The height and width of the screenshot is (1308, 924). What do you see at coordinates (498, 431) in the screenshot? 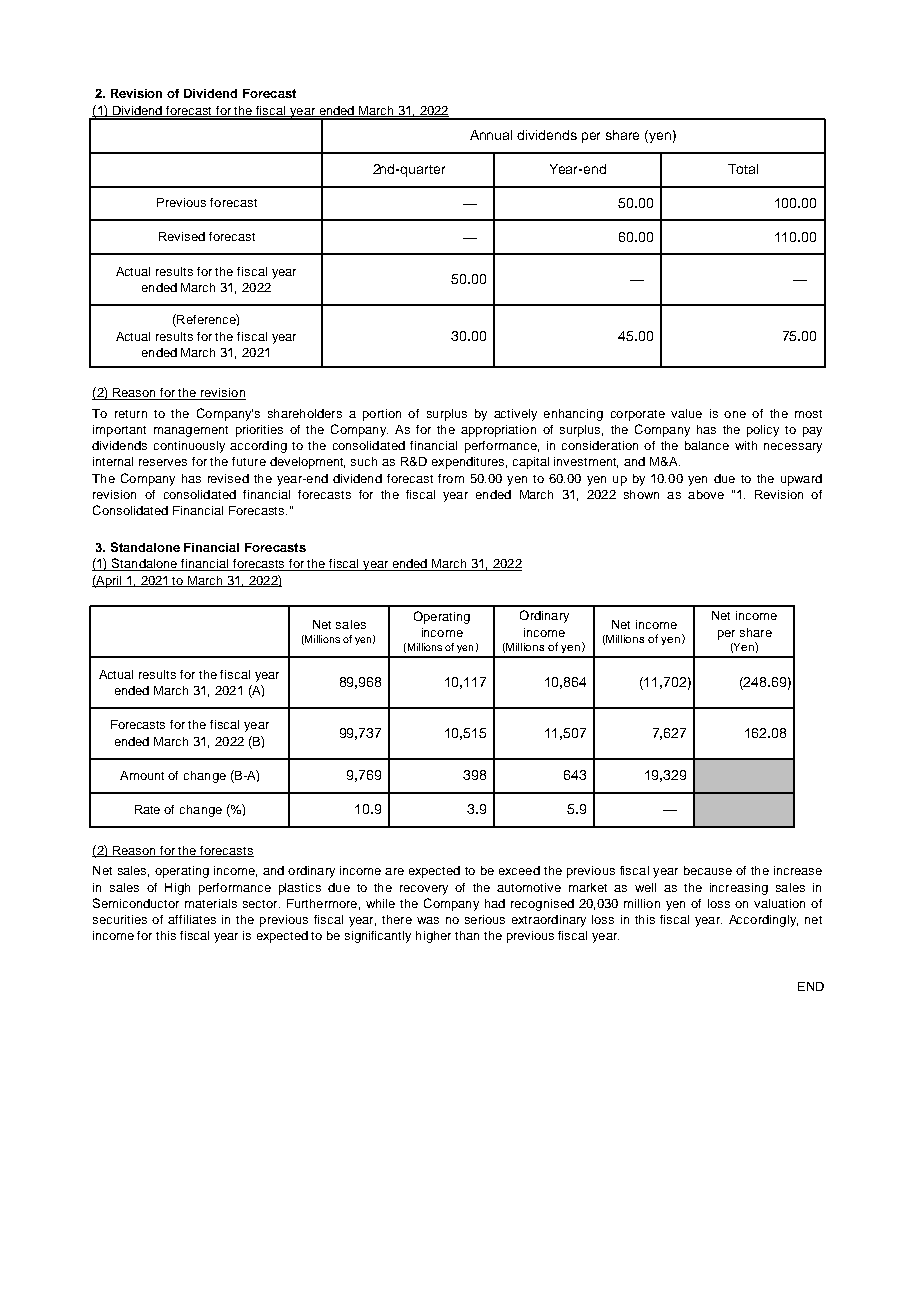
I see `appropriation` at bounding box center [498, 431].
